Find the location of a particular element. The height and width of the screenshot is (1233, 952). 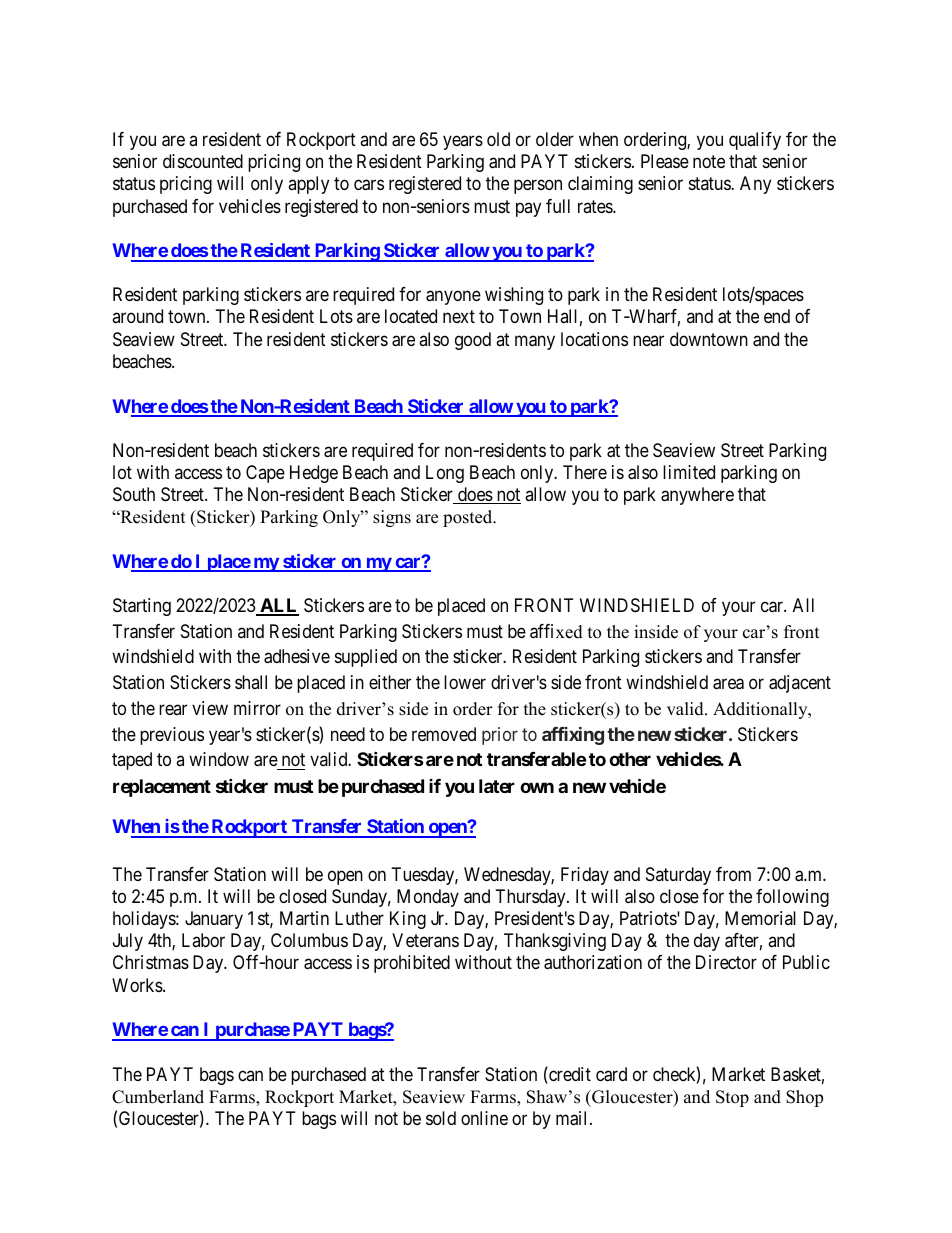

Monday is located at coordinates (428, 898).
